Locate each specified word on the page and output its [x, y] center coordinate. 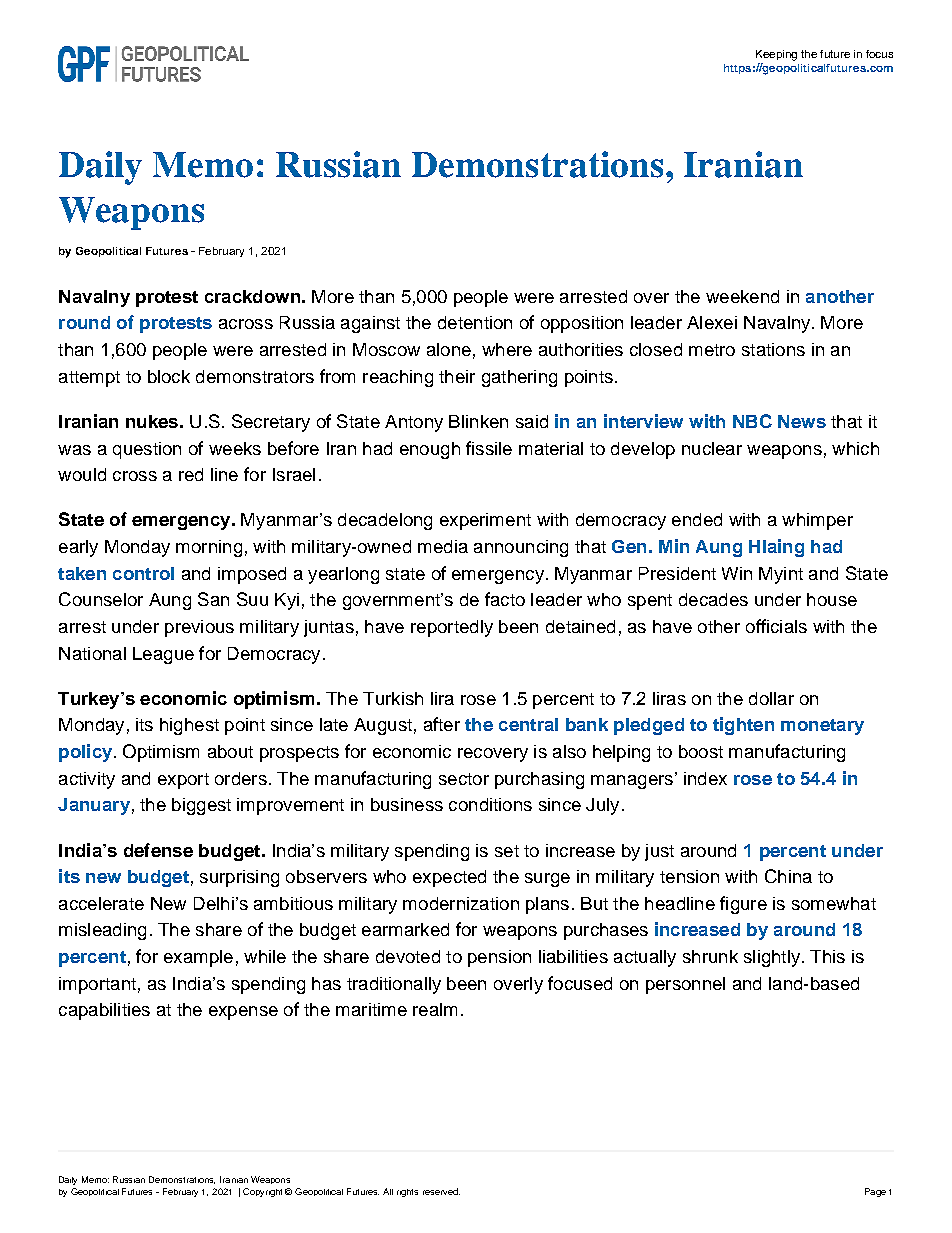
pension [499, 958]
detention [475, 322]
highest [189, 726]
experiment [485, 521]
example [198, 958]
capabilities [104, 1011]
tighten [743, 726]
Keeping [776, 55]
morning [209, 548]
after [442, 724]
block [169, 376]
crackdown [252, 296]
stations [773, 349]
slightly [772, 958]
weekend [742, 296]
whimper [817, 521]
